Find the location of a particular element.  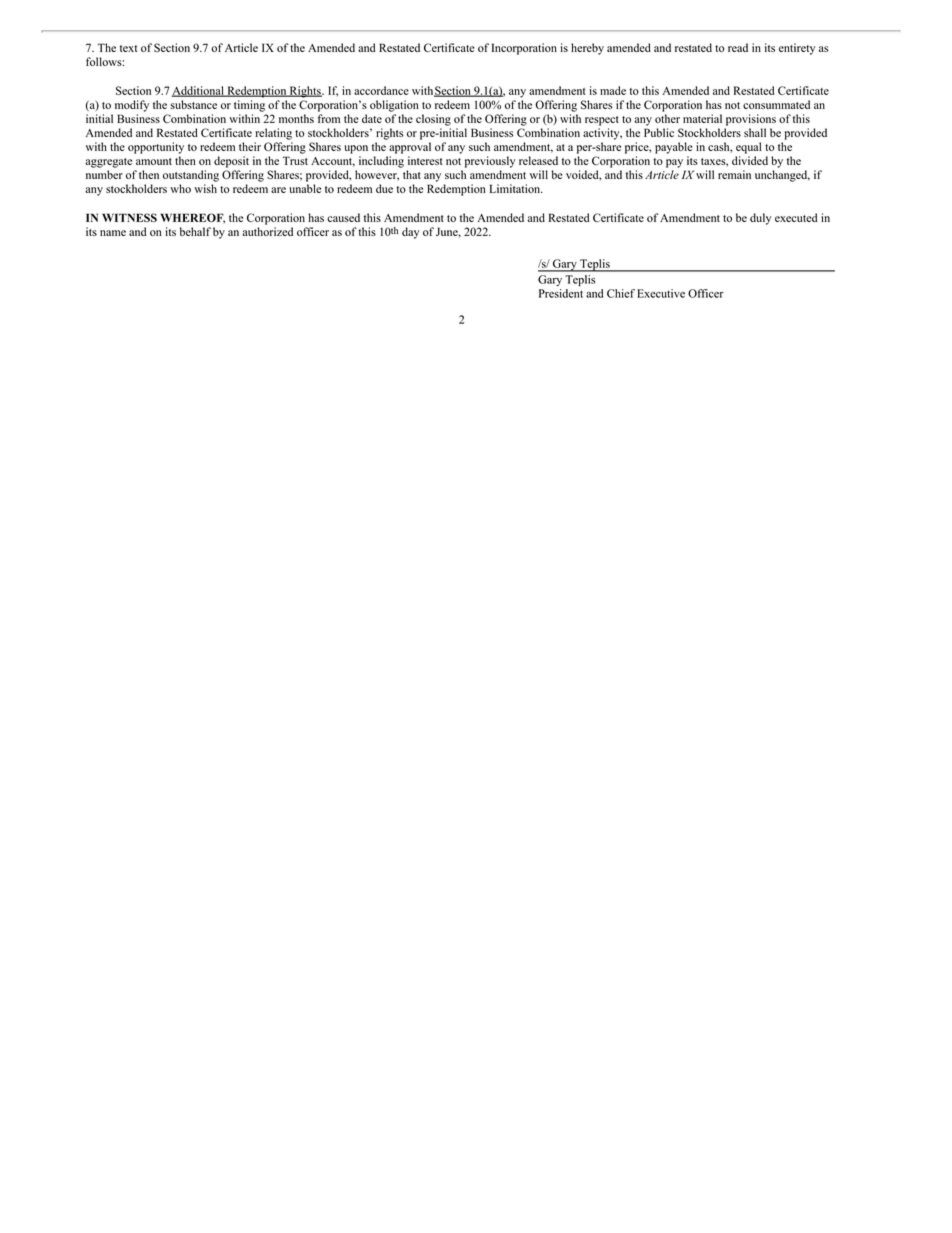

behalf is located at coordinates (195, 231).
